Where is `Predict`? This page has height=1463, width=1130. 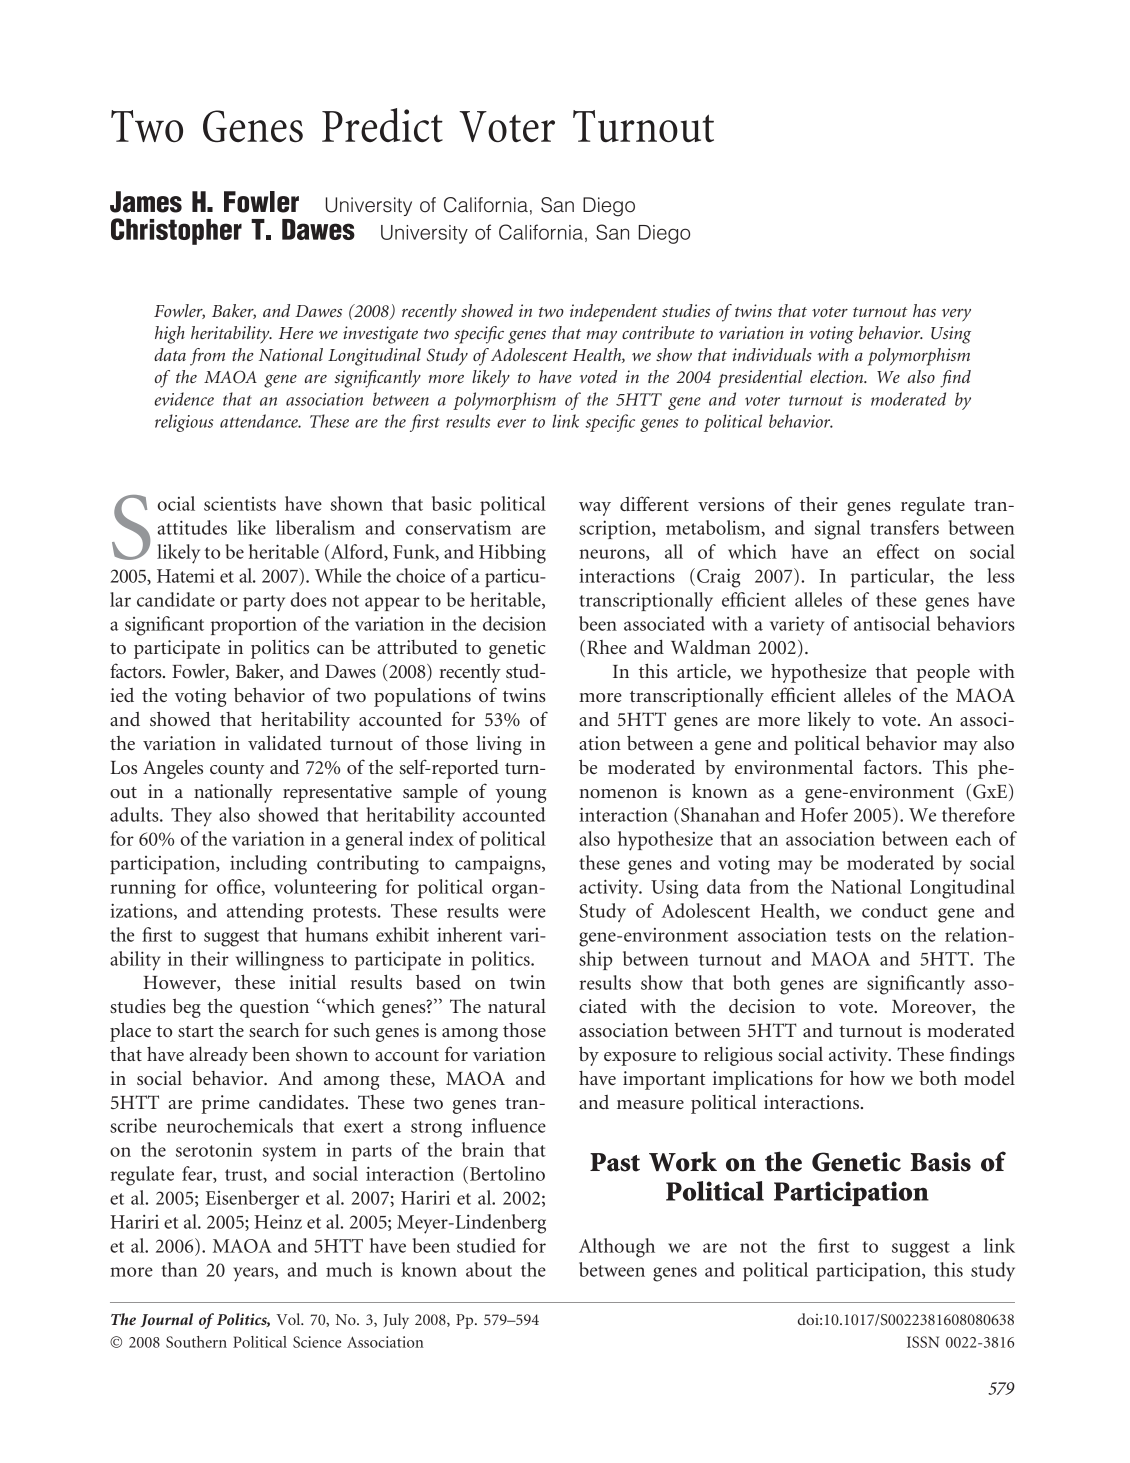 Predict is located at coordinates (382, 125).
